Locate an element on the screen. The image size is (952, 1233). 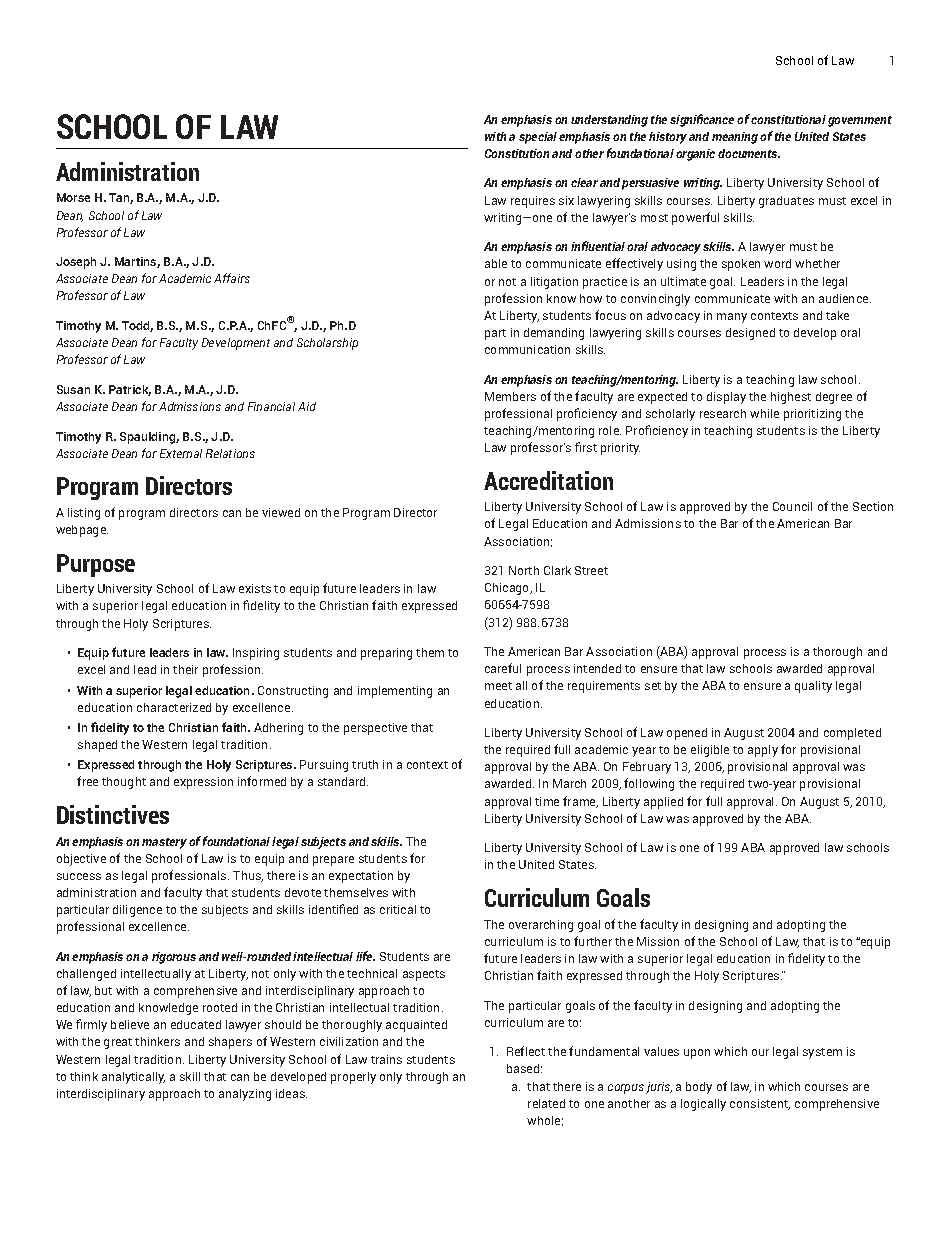
Accreditation is located at coordinates (548, 480).
